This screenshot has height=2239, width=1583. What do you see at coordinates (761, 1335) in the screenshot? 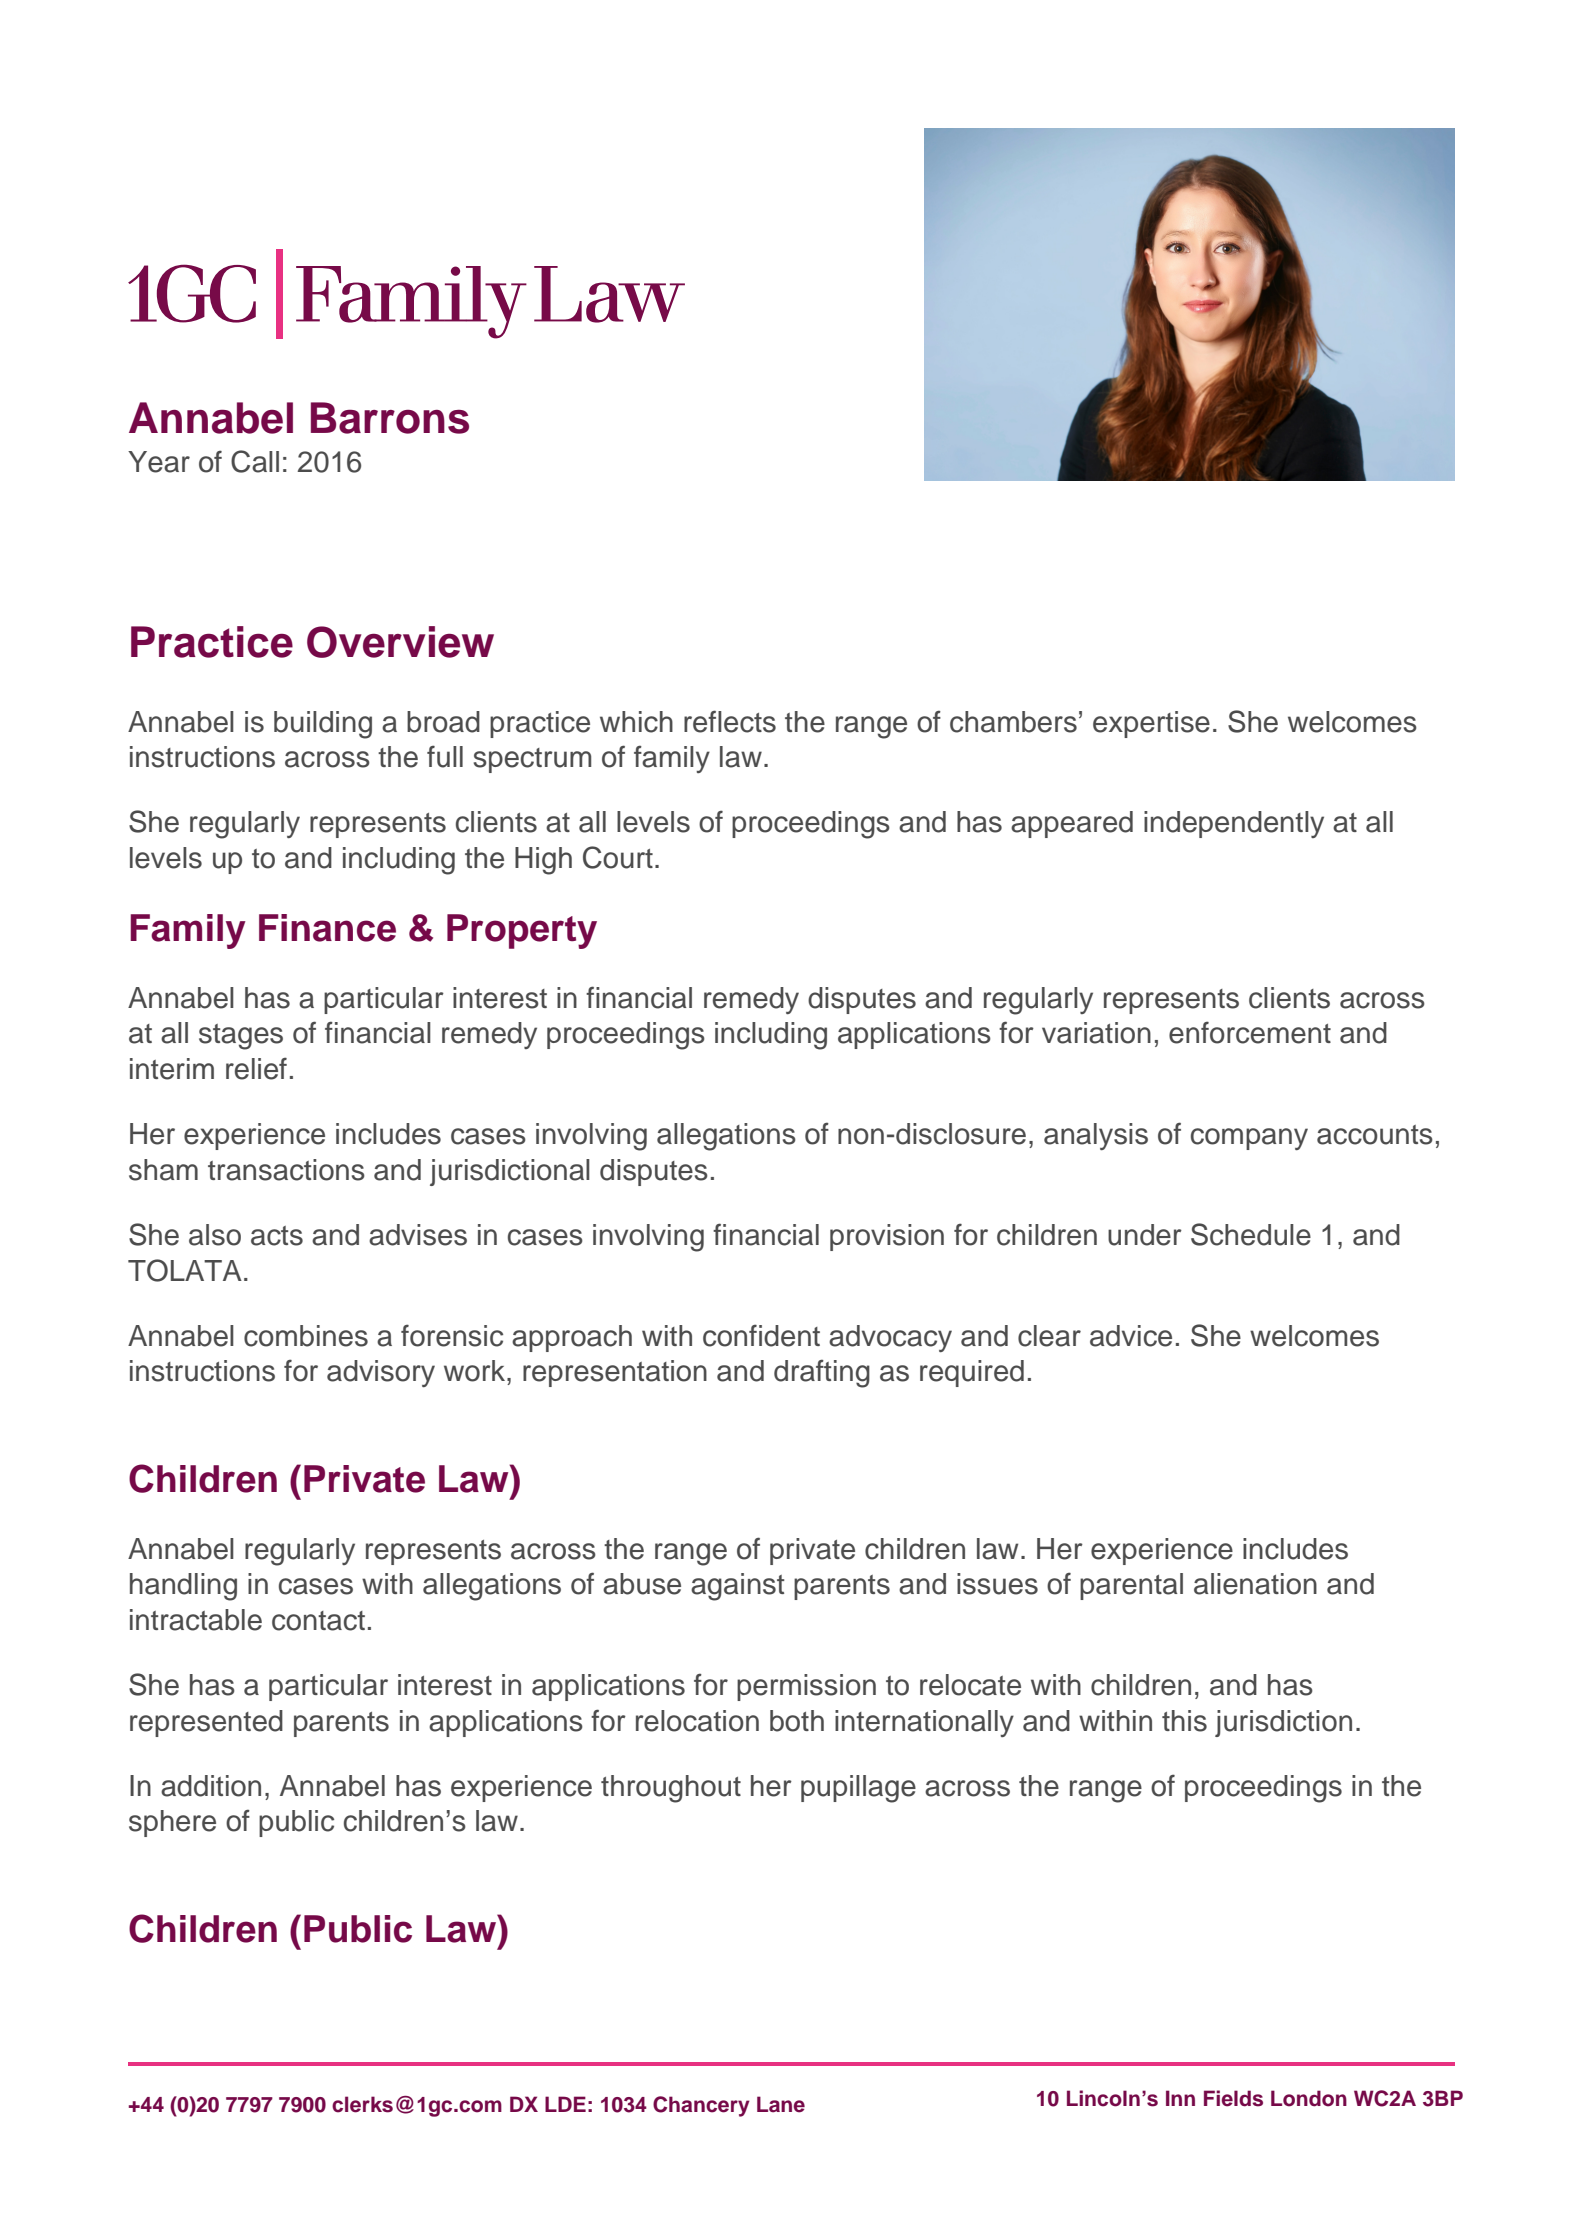
I see `confident` at bounding box center [761, 1335].
